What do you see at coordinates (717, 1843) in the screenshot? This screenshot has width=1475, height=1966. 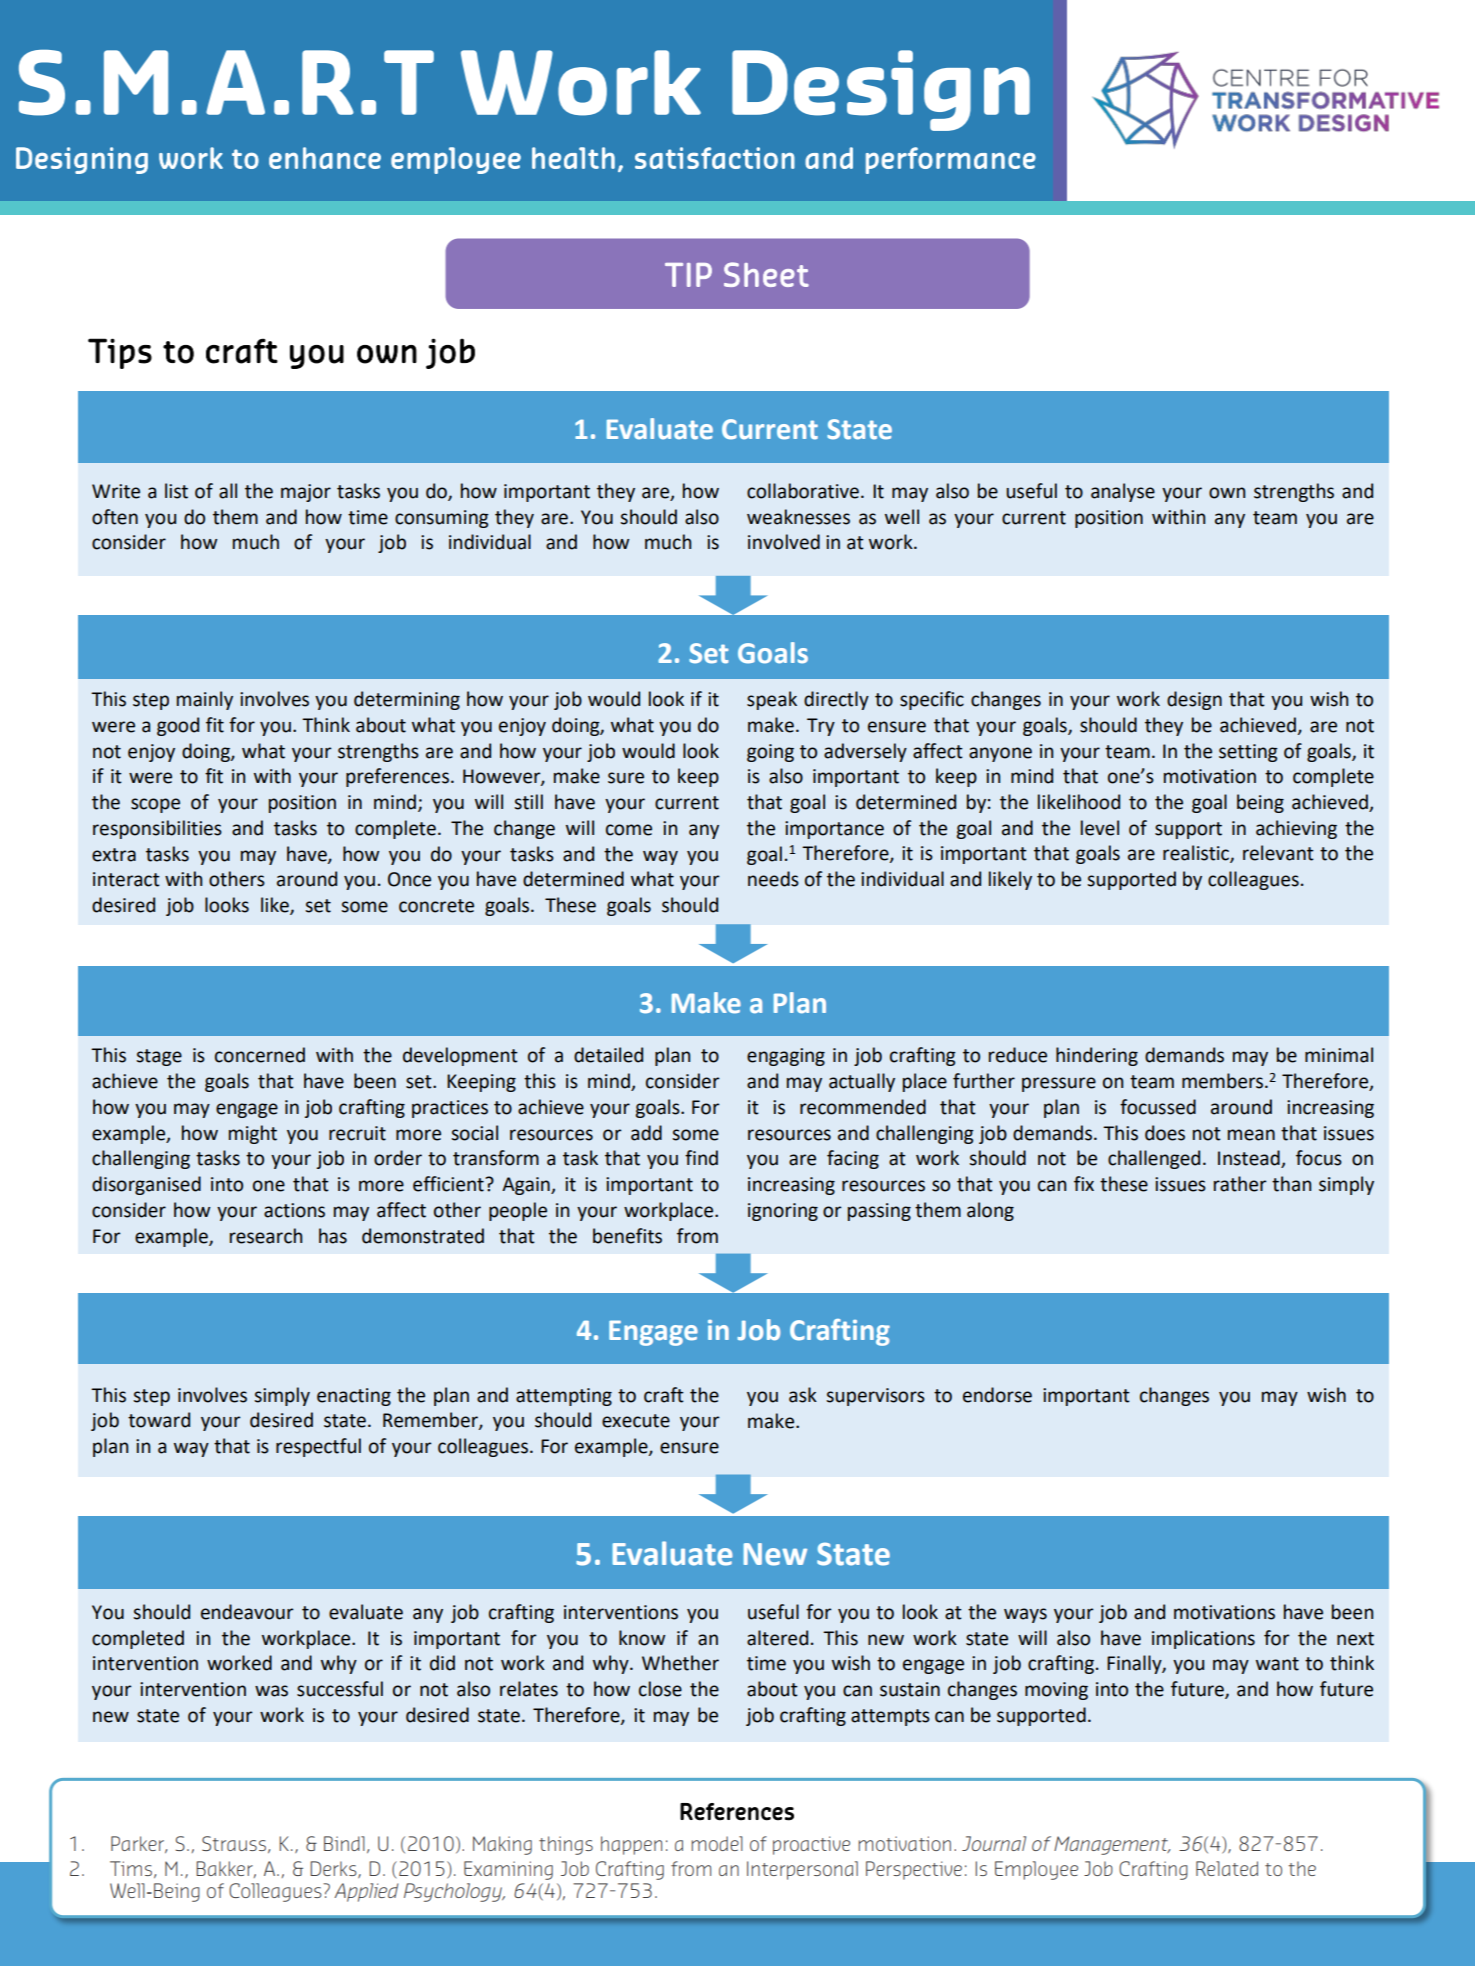 I see `model` at bounding box center [717, 1843].
